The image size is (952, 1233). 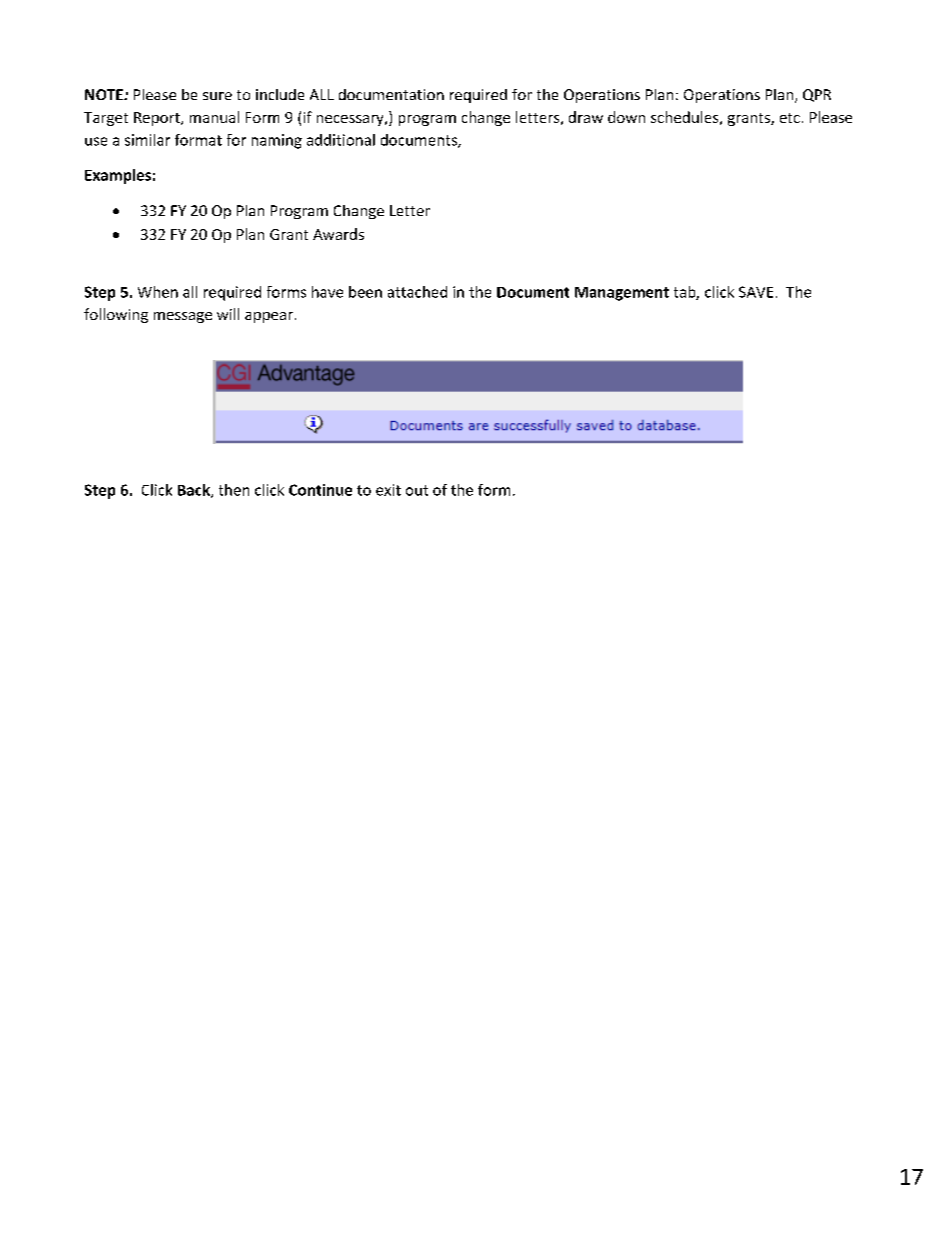 I want to click on been, so click(x=365, y=292).
